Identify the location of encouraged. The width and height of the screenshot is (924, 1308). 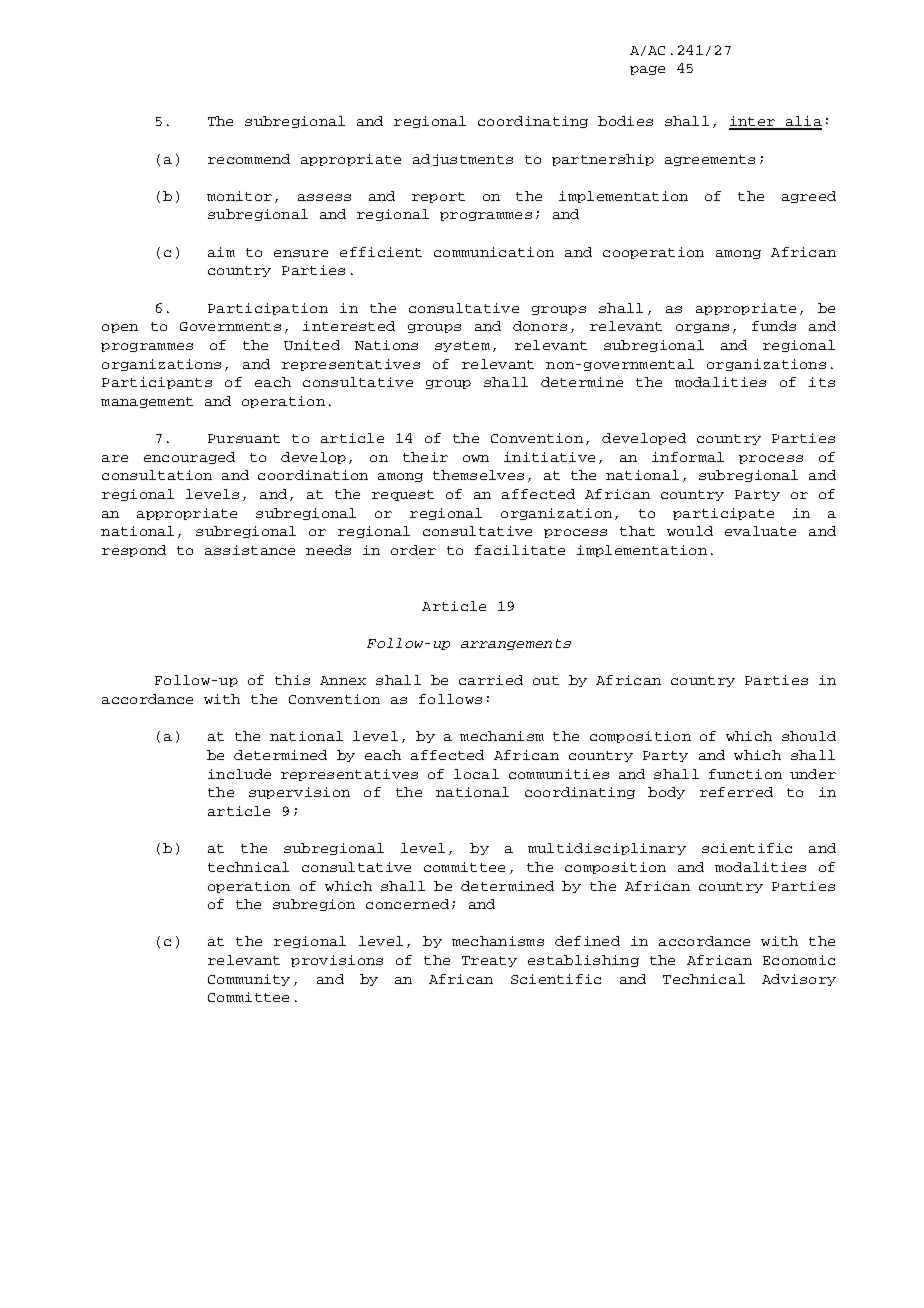
(189, 458).
